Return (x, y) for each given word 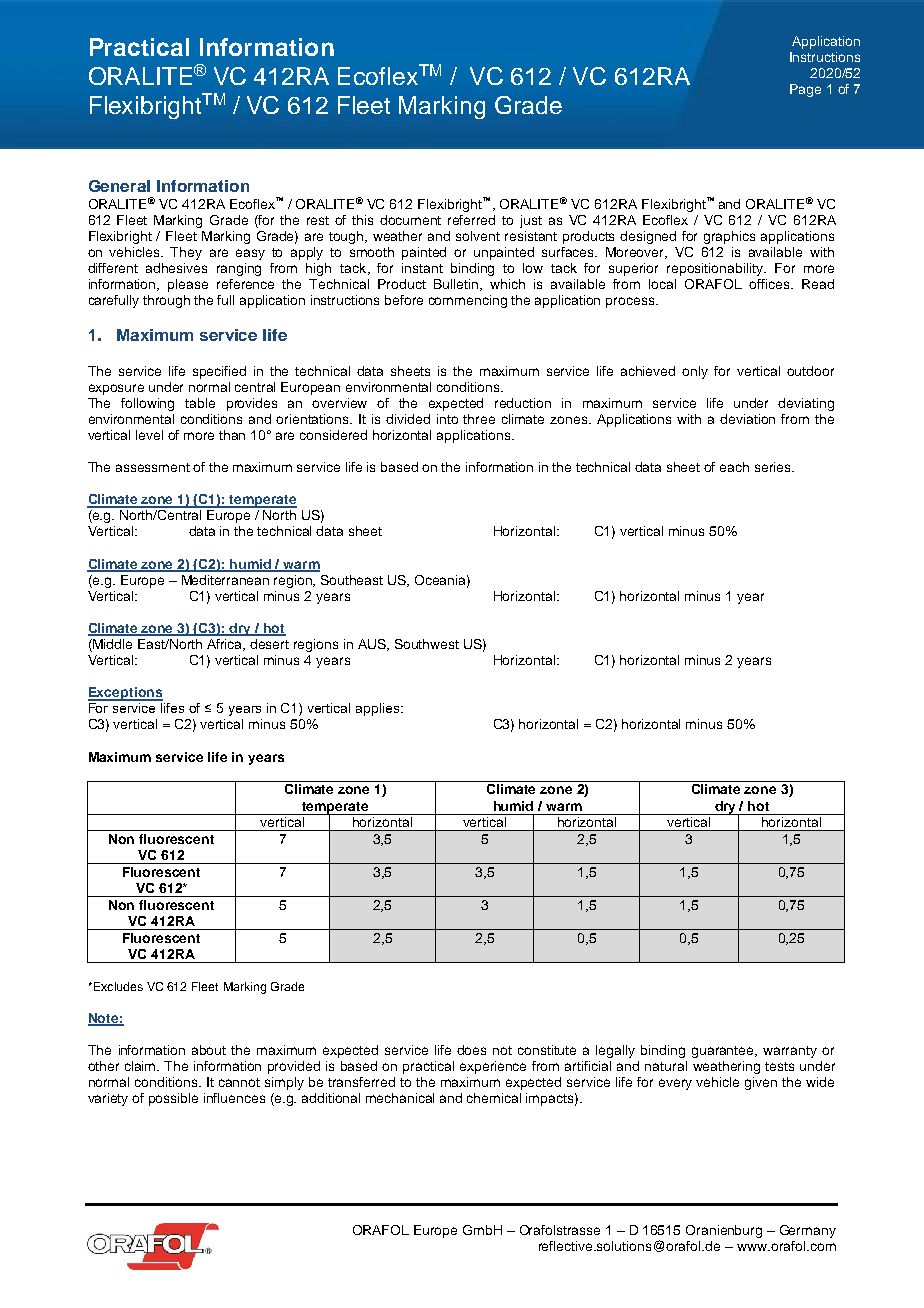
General (119, 186)
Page (805, 90)
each (734, 467)
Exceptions (125, 694)
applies (379, 709)
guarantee (724, 1052)
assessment (153, 467)
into (447, 419)
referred (471, 220)
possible (173, 1099)
